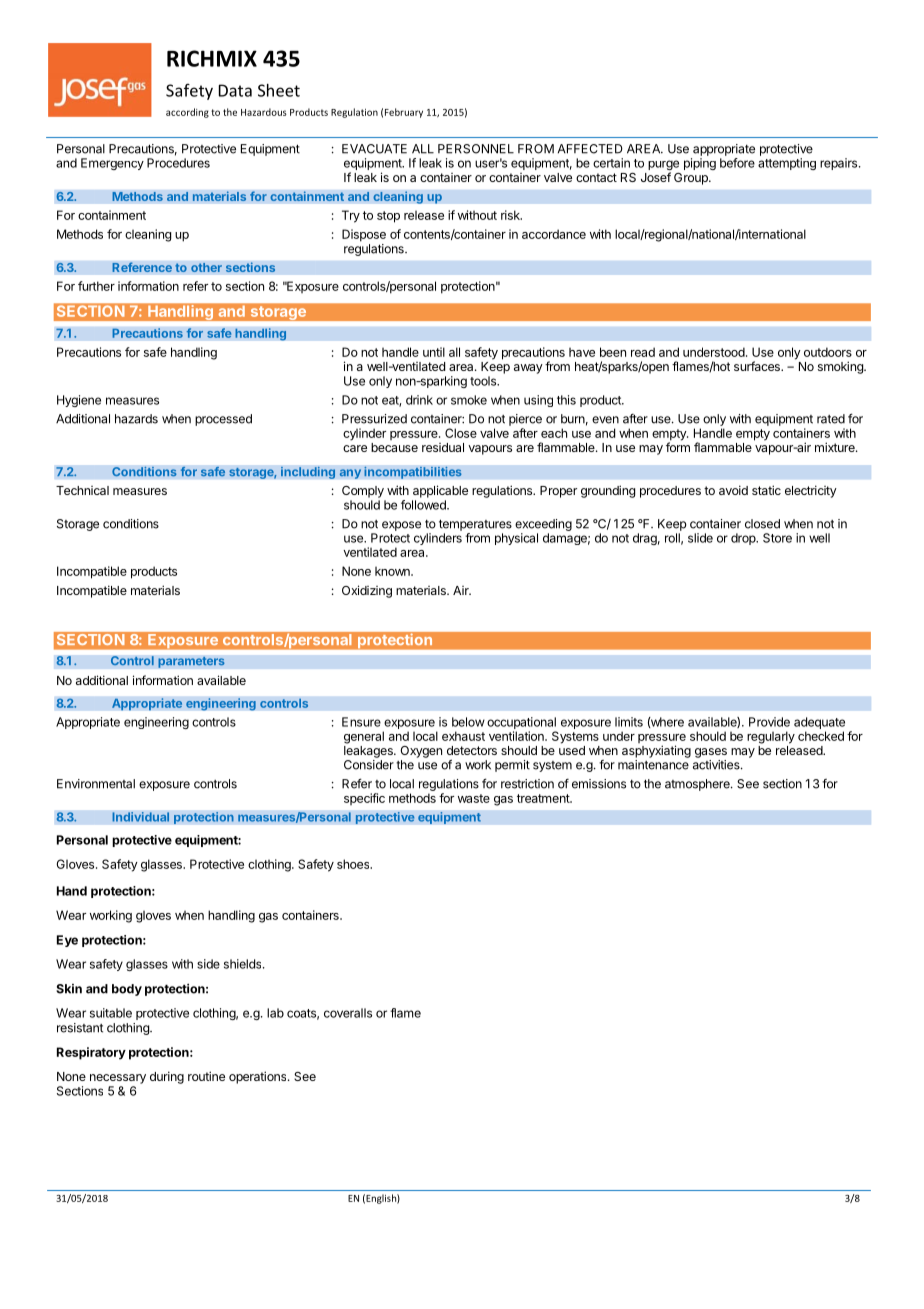  What do you see at coordinates (711, 753) in the document?
I see `gases` at bounding box center [711, 753].
